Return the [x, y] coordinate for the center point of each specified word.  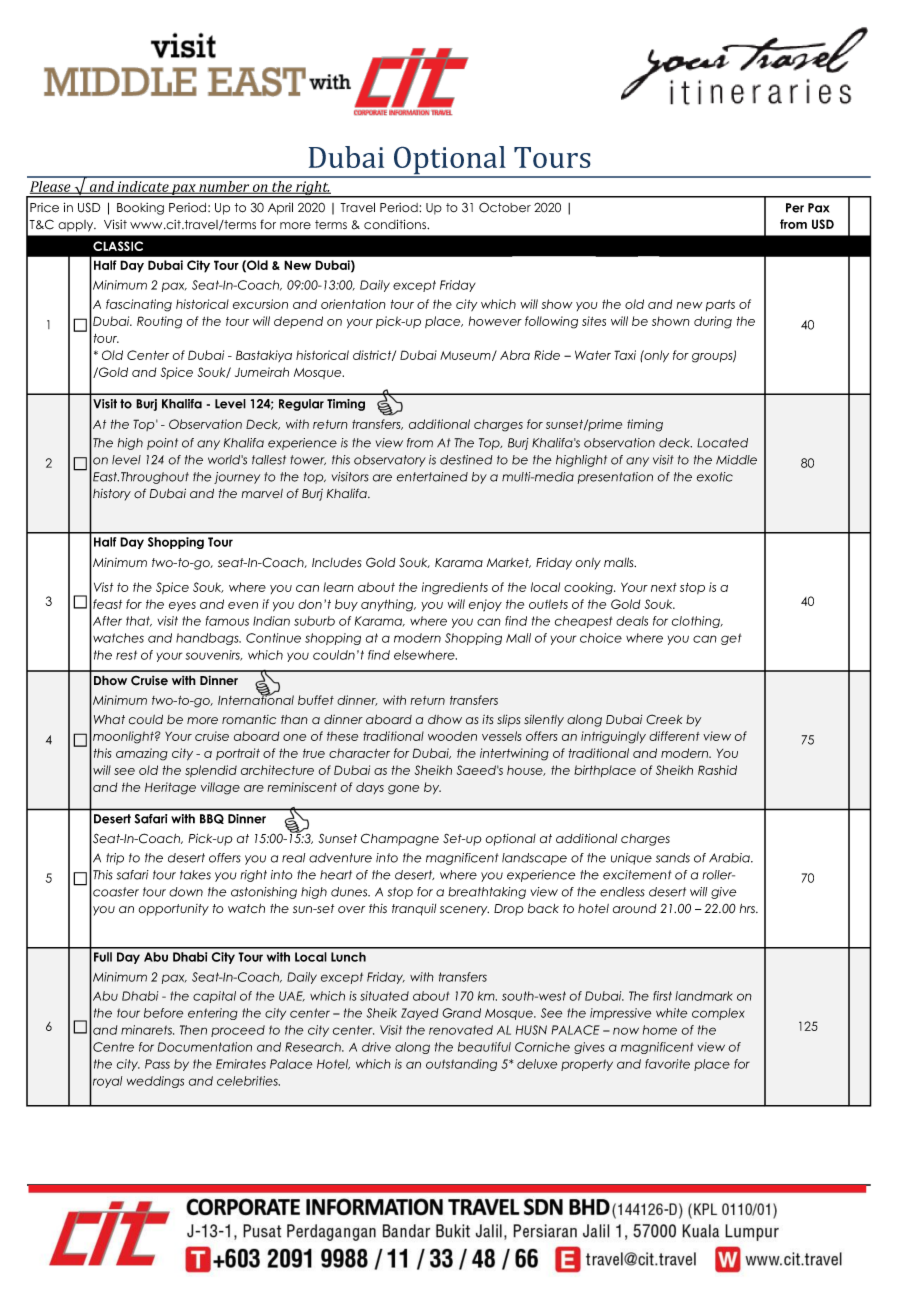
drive [376, 1047]
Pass [157, 1064]
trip [115, 859]
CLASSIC [118, 246]
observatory [390, 461]
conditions [396, 224]
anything [388, 605]
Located [722, 443]
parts [720, 305]
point [162, 444]
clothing [697, 622]
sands [673, 858]
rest [126, 655]
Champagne [400, 839]
